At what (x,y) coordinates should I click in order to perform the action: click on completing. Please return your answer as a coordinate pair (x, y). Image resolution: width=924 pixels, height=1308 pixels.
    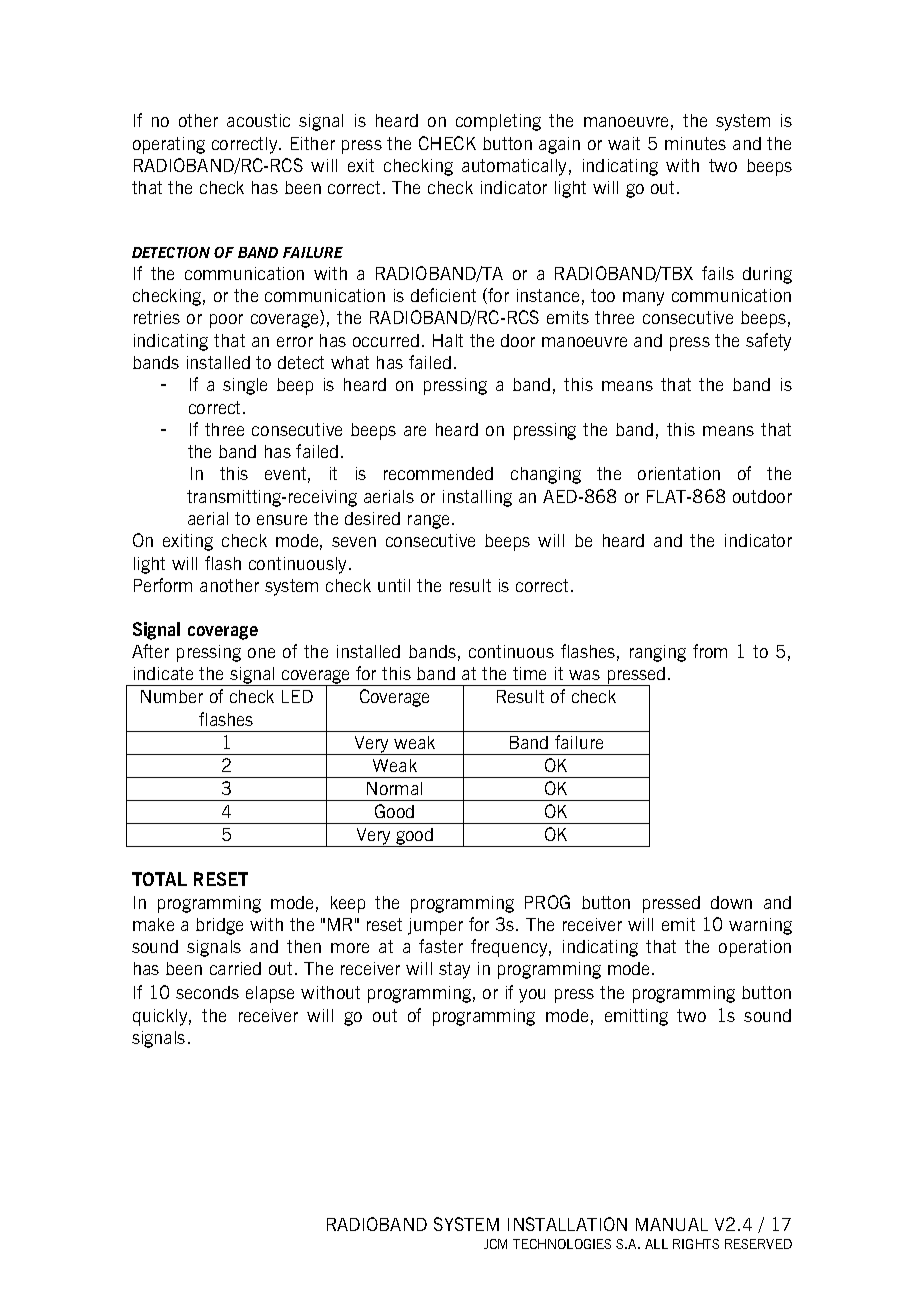
    Looking at the image, I should click on (498, 122).
